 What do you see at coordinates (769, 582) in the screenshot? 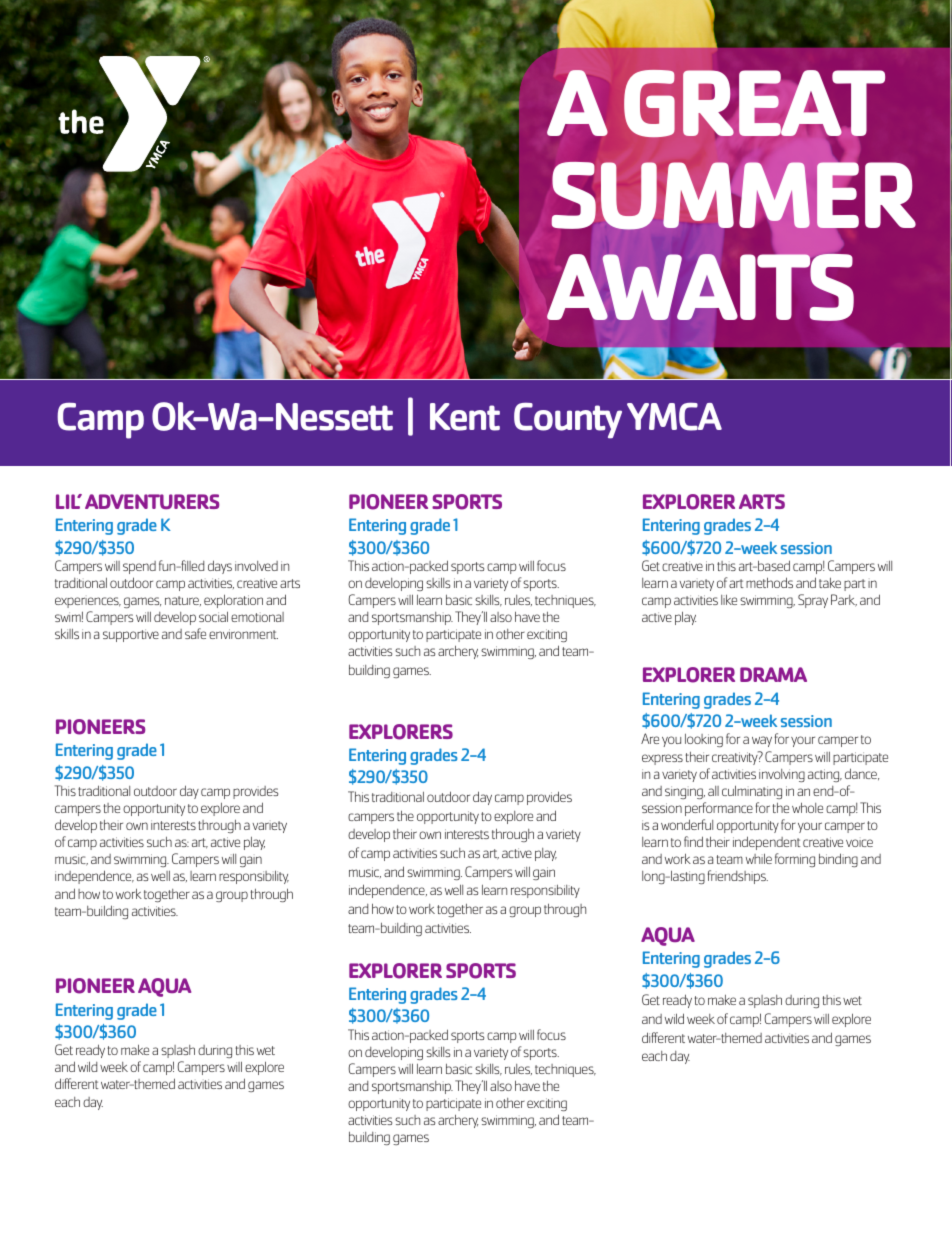
I see `methods` at bounding box center [769, 582].
